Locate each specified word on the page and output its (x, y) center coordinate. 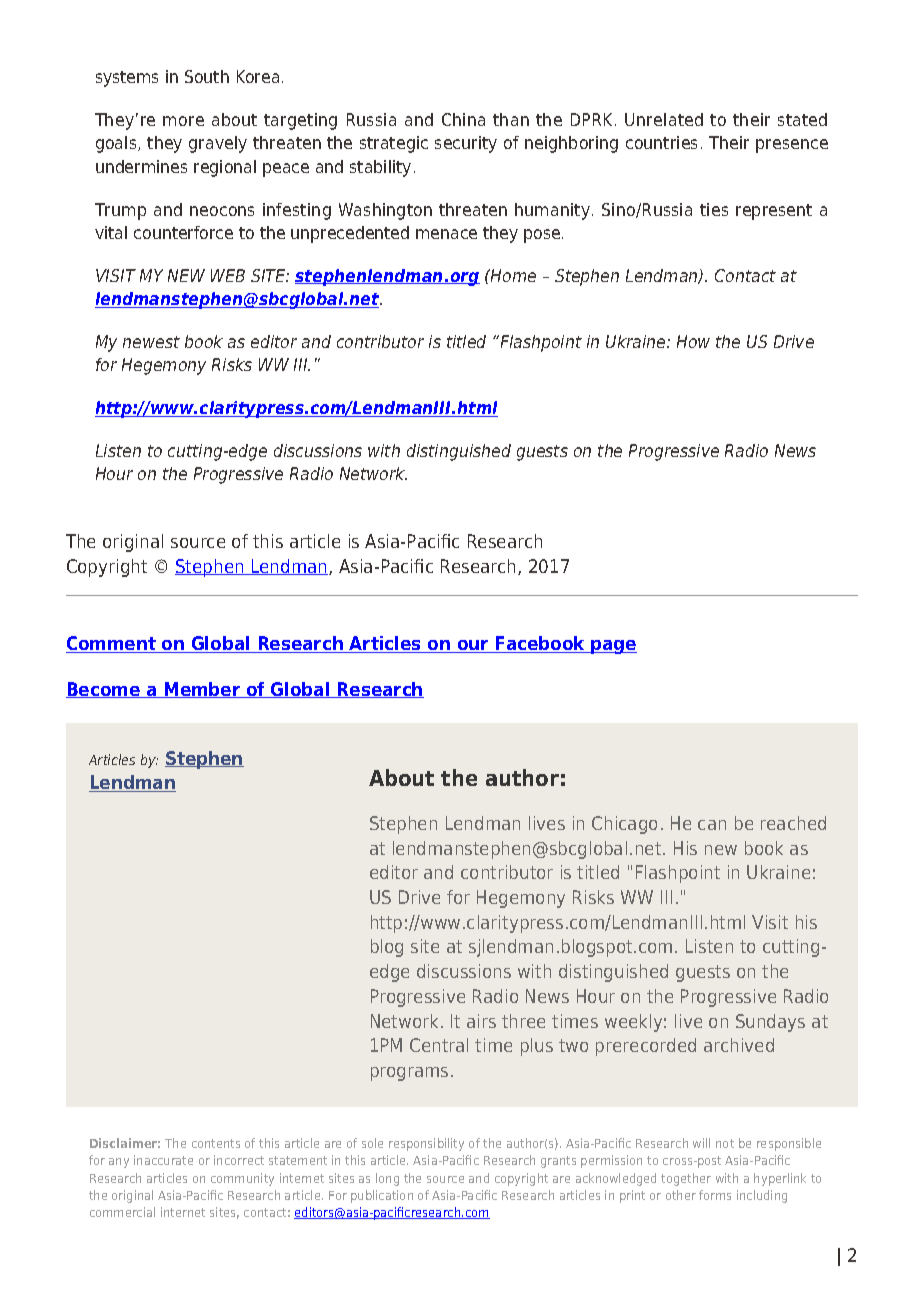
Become (104, 690)
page (613, 647)
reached (793, 823)
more (183, 121)
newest (151, 342)
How (693, 341)
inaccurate (163, 1160)
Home (512, 275)
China (463, 119)
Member (202, 690)
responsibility (426, 1144)
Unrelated (664, 119)
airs (481, 1021)
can (712, 825)
